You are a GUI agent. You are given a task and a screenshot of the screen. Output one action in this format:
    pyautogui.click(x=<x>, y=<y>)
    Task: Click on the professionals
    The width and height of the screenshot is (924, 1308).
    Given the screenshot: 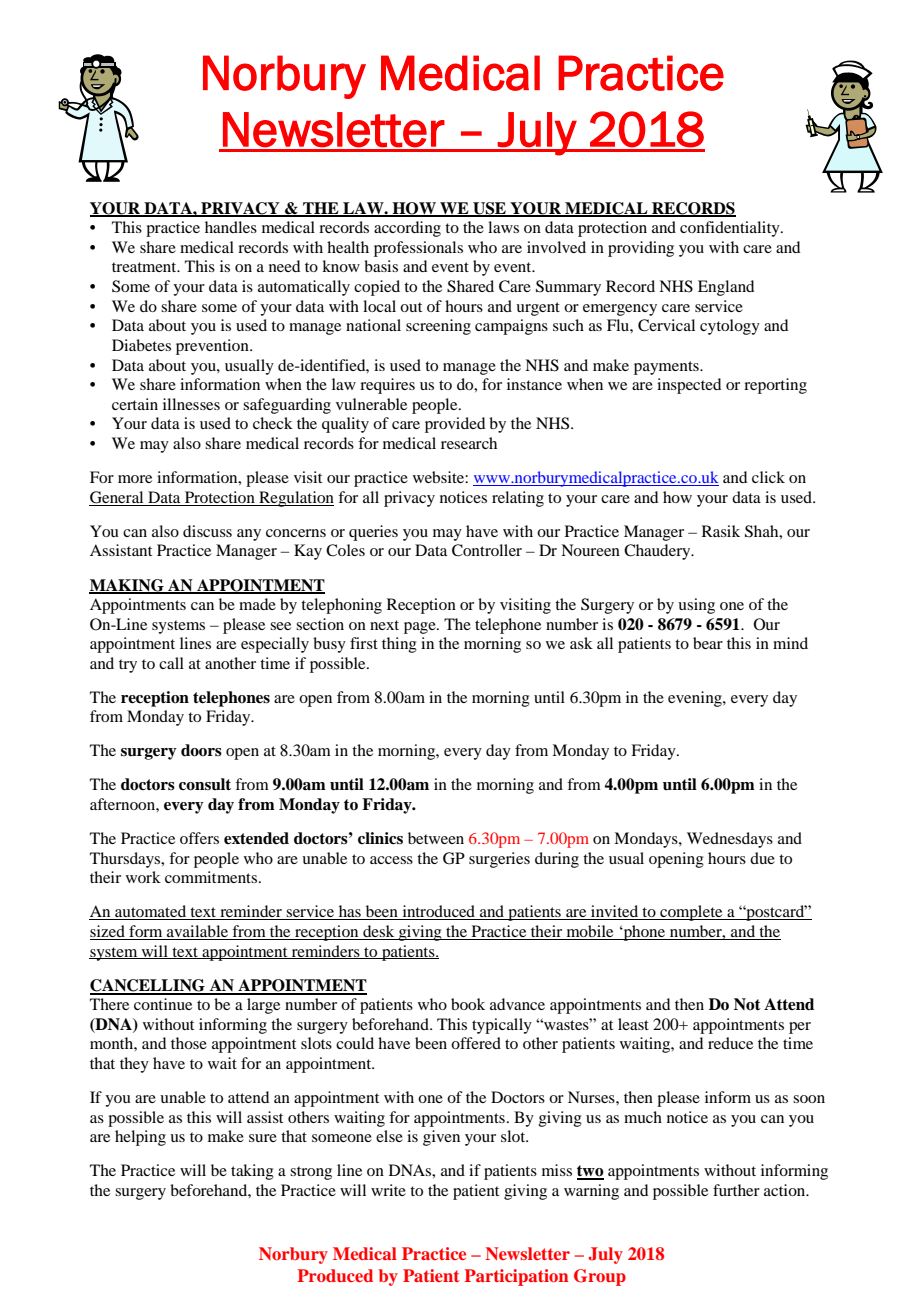 What is the action you would take?
    pyautogui.click(x=418, y=249)
